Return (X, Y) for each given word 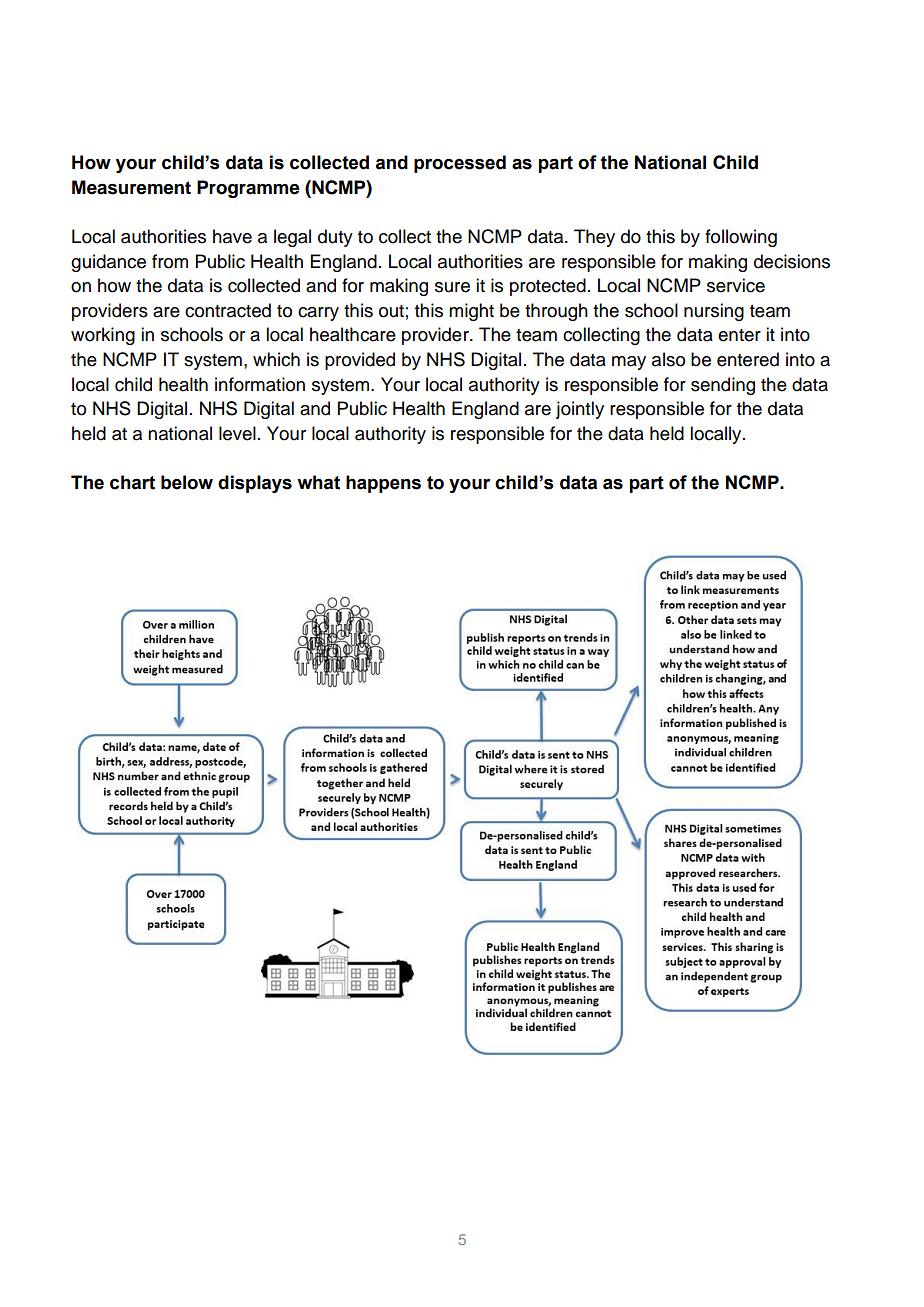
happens (383, 484)
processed (460, 164)
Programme (248, 189)
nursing (714, 312)
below (187, 482)
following (741, 238)
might (471, 312)
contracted (228, 310)
